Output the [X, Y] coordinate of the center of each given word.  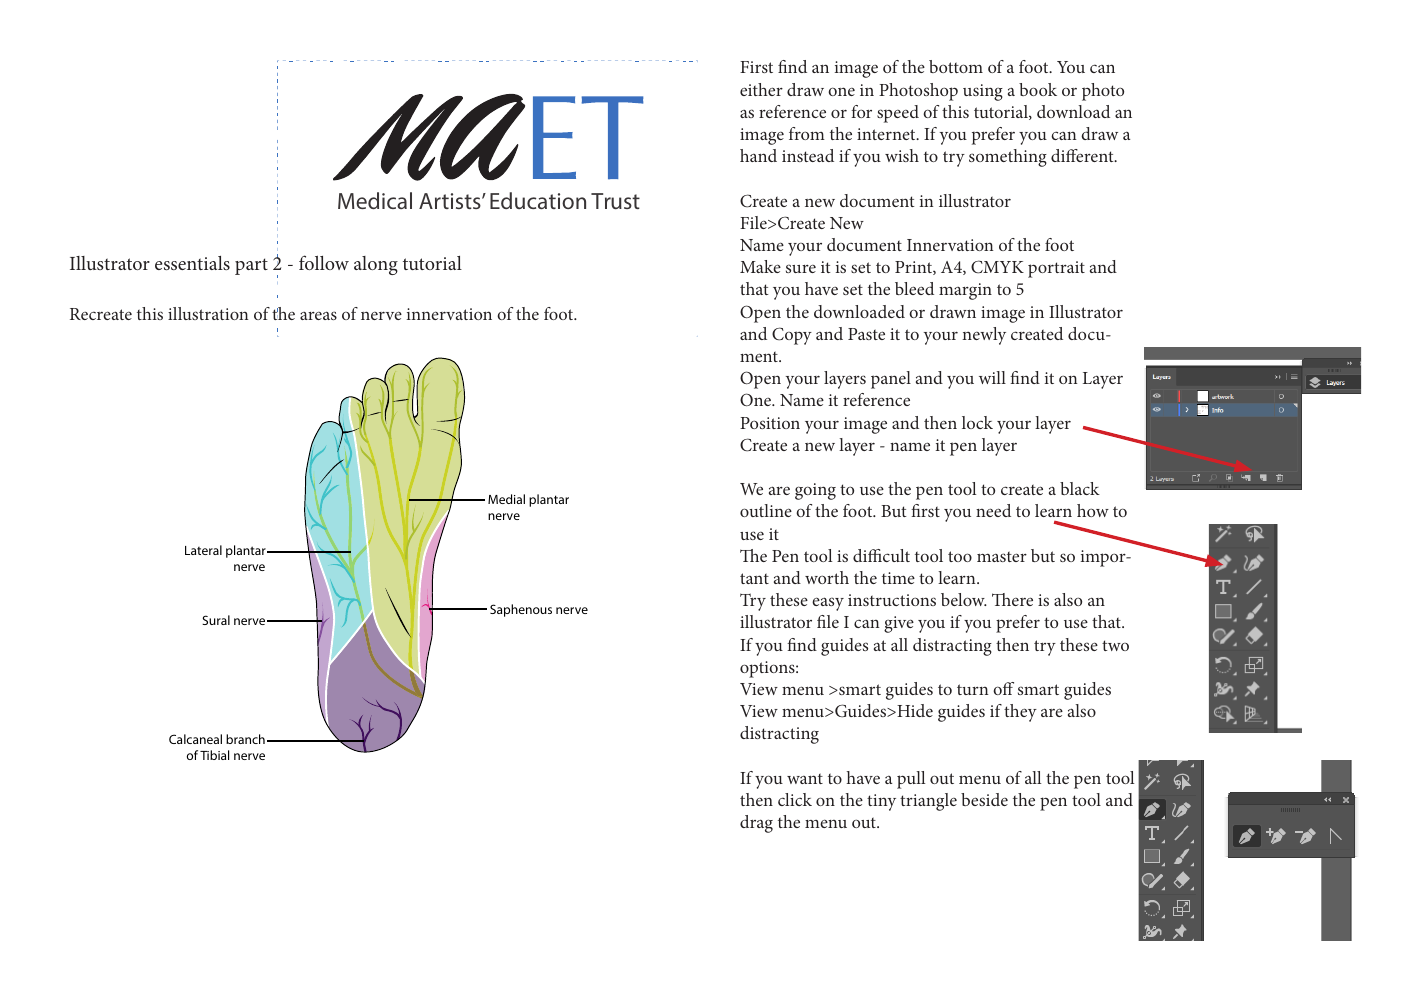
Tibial [214, 755]
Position [770, 423]
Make [760, 266]
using [983, 92]
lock [977, 422]
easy [828, 604]
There [1012, 599]
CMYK [997, 267]
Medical [375, 200]
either [761, 89]
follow [324, 262]
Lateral [203, 550]
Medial [506, 499]
